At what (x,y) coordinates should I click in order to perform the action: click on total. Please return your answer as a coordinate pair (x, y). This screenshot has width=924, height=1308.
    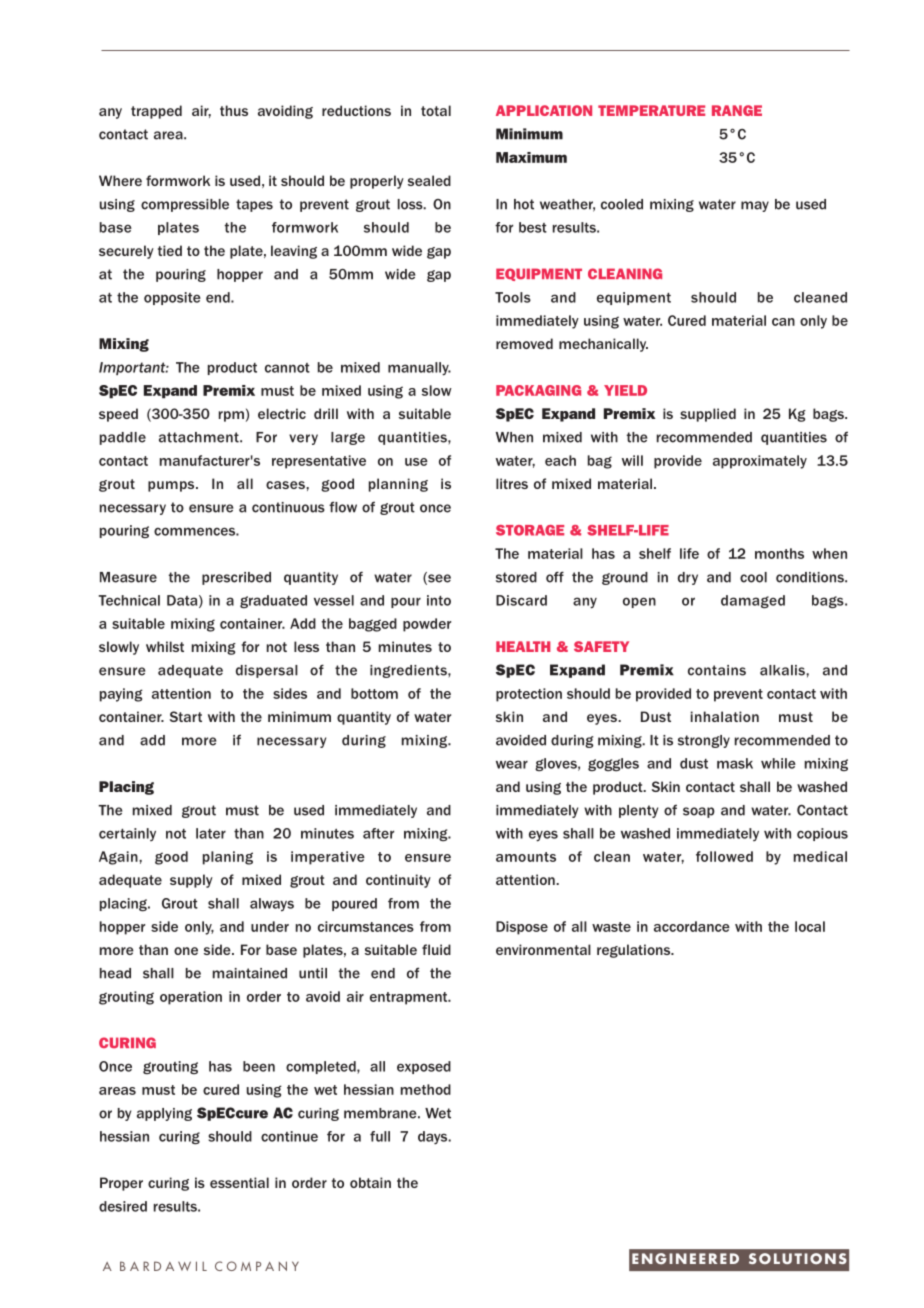
    Looking at the image, I should click on (436, 110).
